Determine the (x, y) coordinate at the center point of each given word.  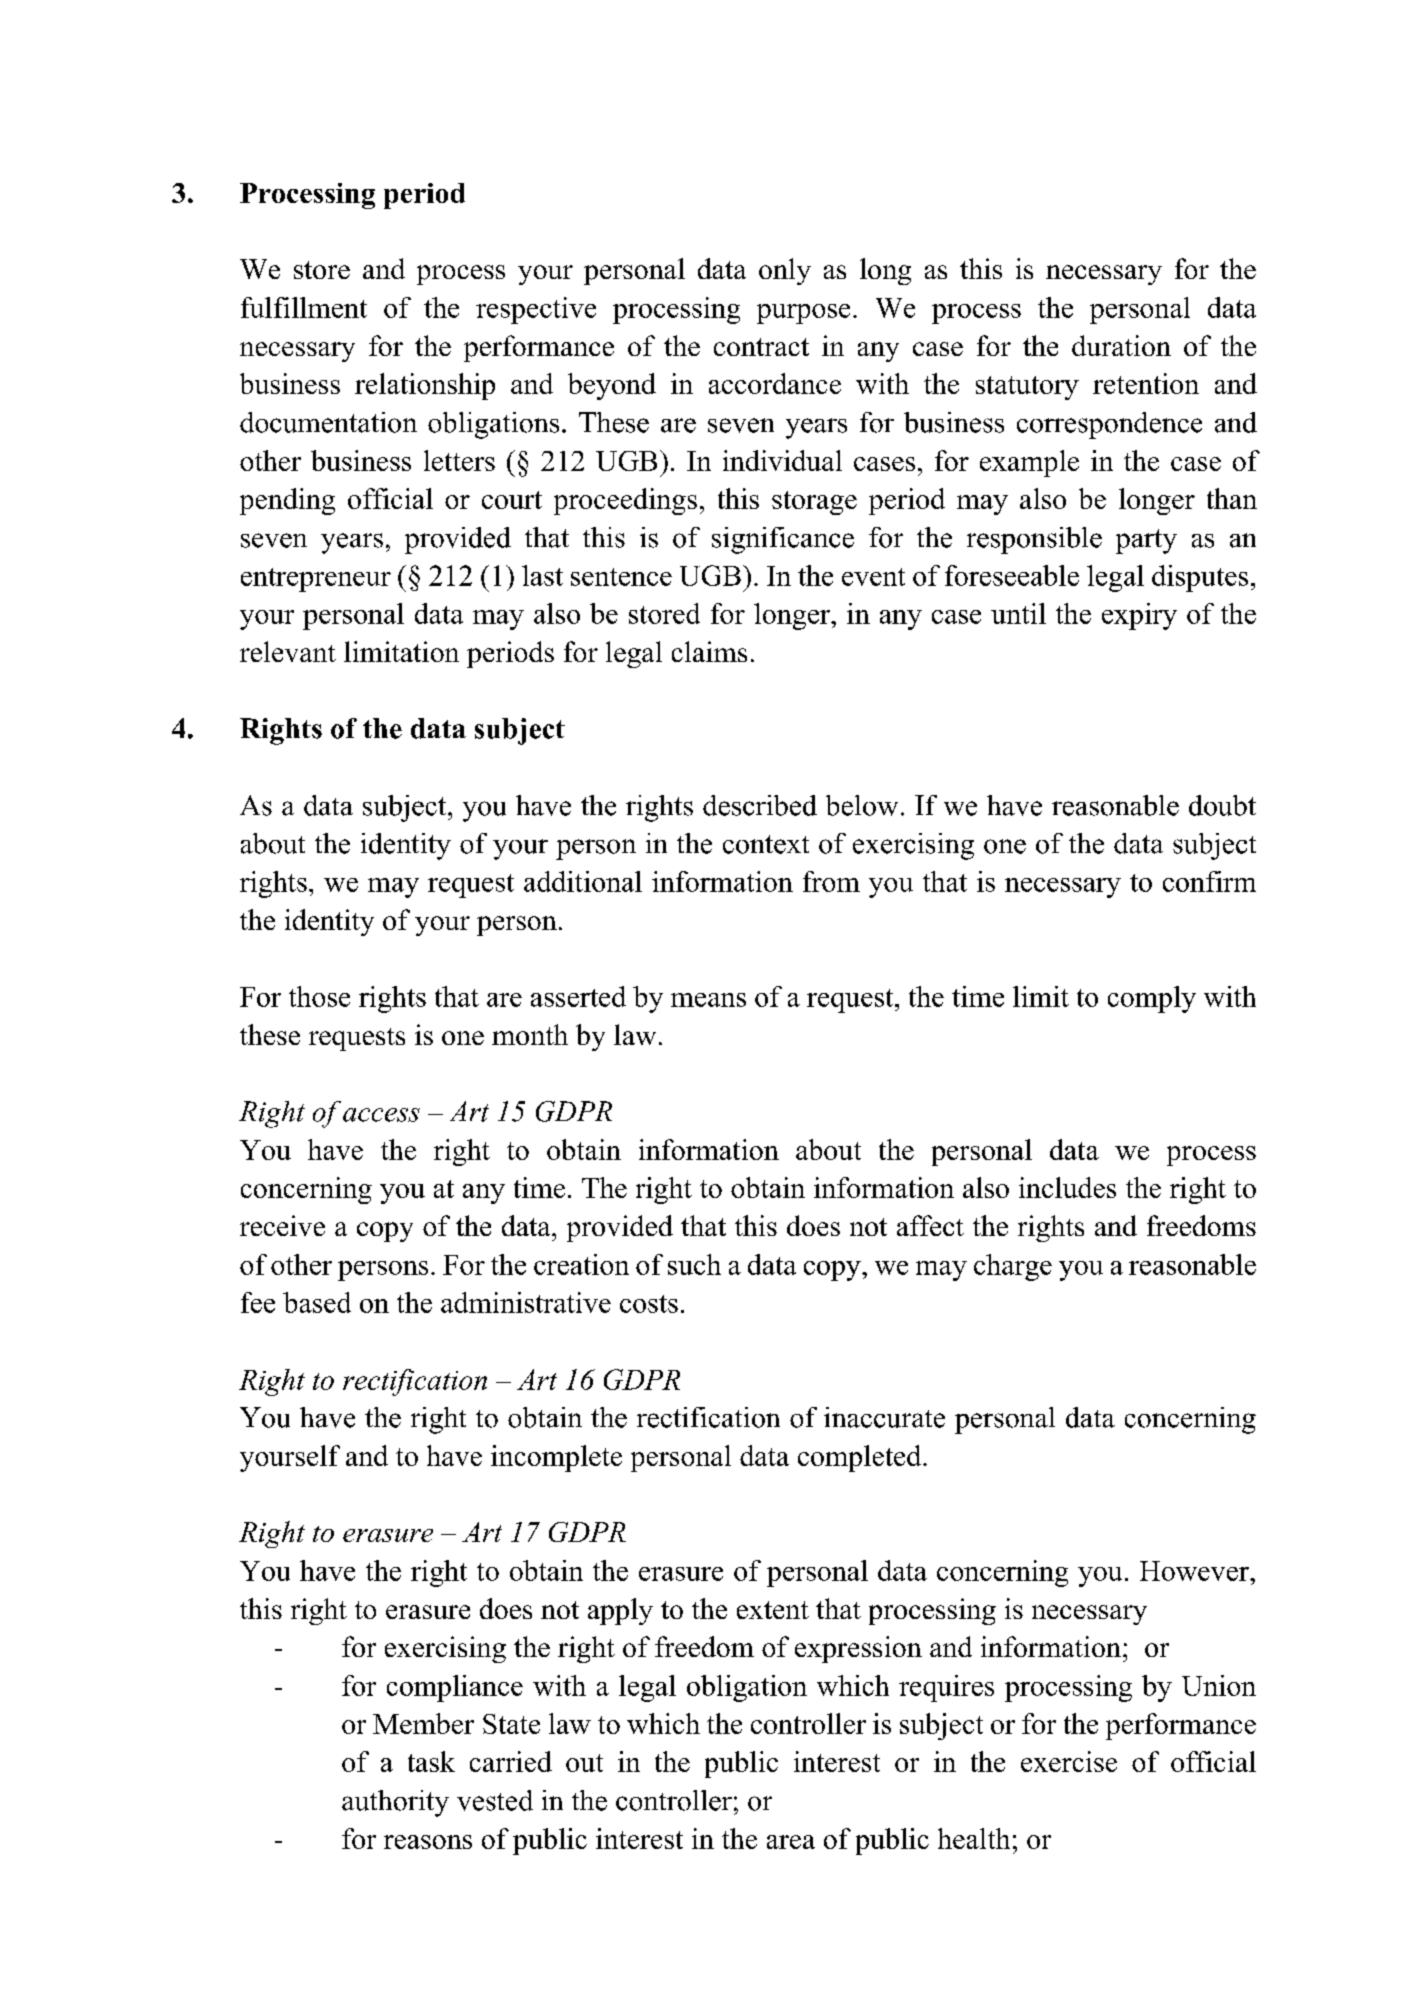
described (760, 805)
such (694, 1264)
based (317, 1302)
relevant (288, 651)
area (791, 1842)
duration (1121, 345)
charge (1013, 1267)
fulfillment (304, 307)
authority (395, 1803)
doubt (1222, 805)
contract (761, 347)
